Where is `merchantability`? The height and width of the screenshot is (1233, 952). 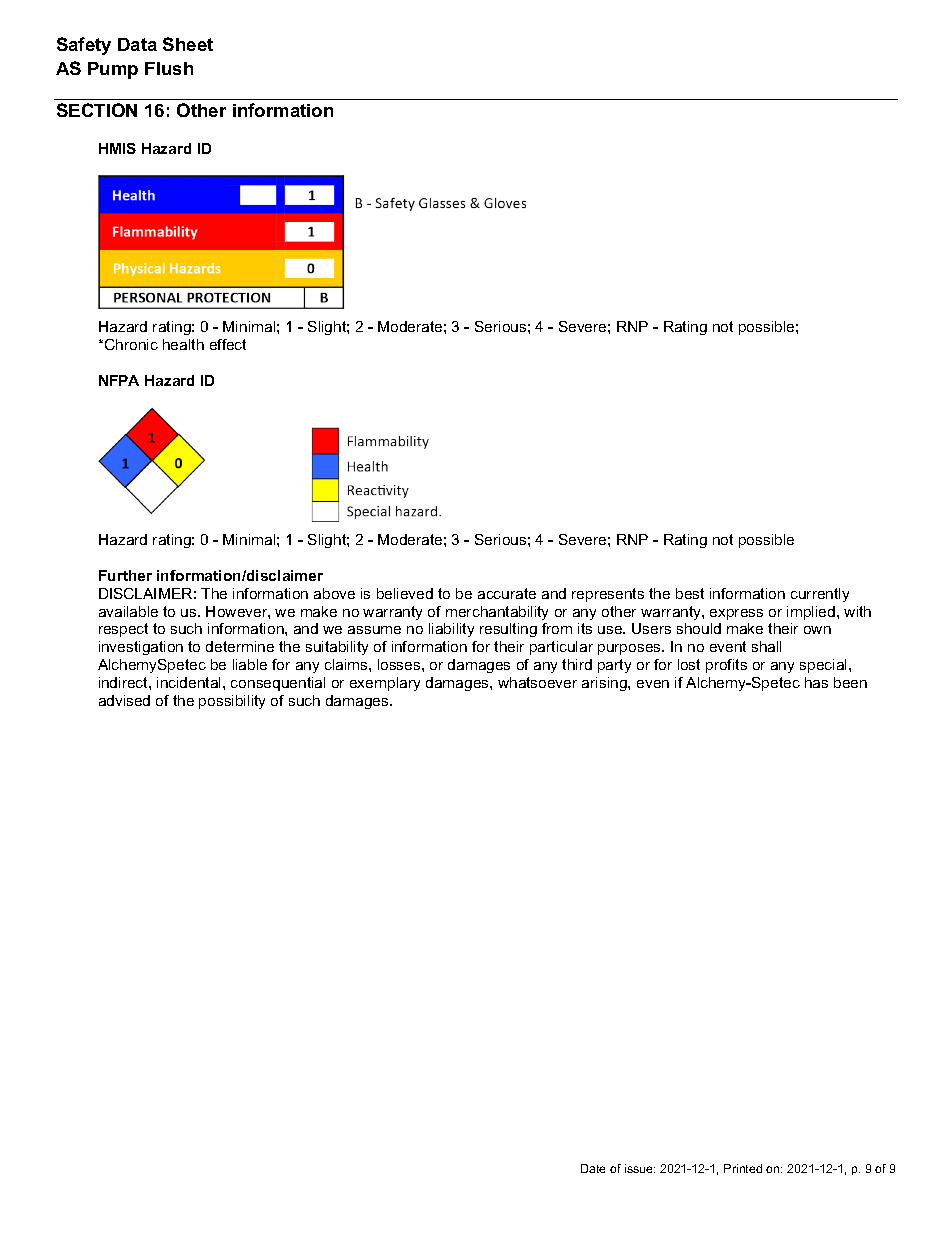
merchantability is located at coordinates (497, 613).
